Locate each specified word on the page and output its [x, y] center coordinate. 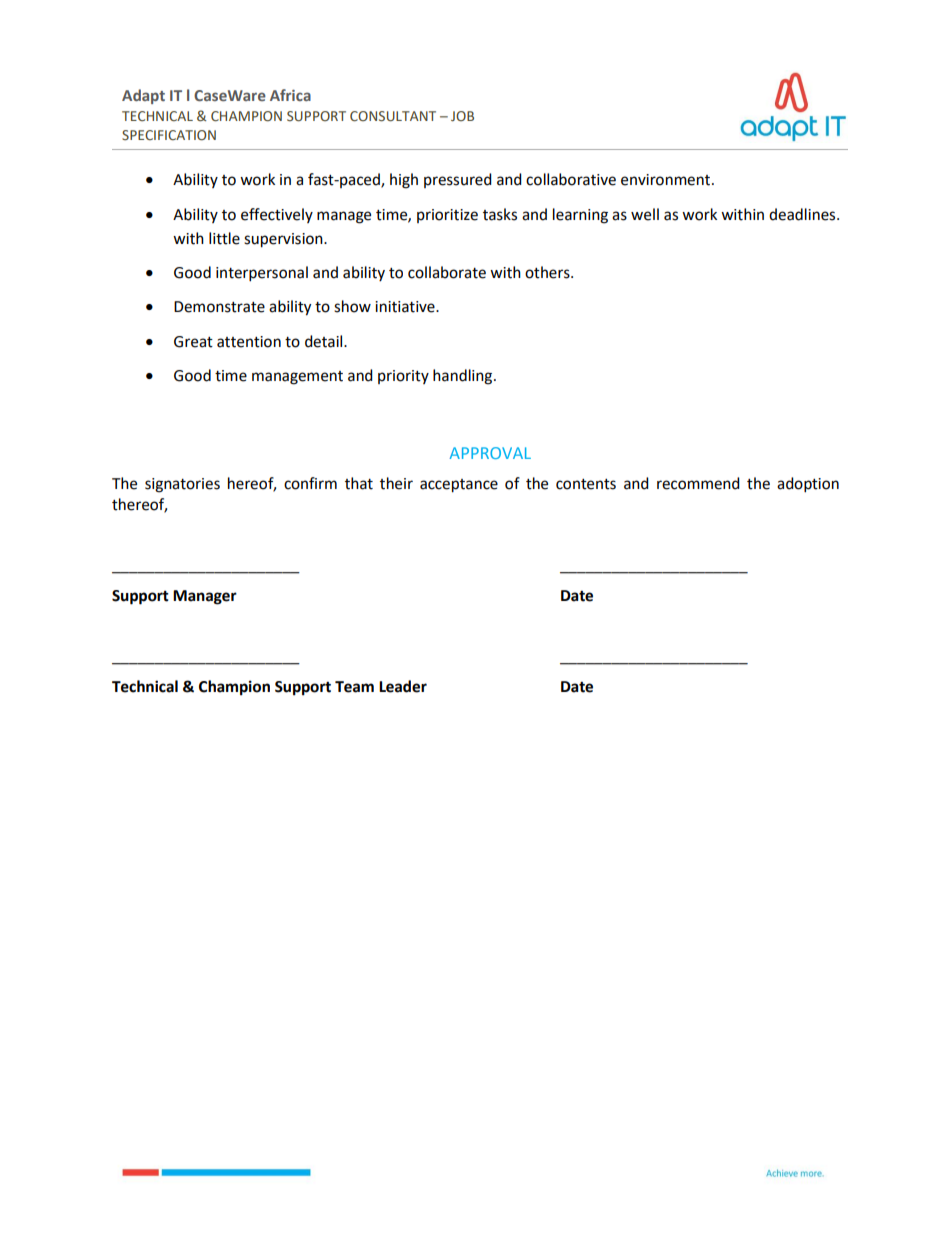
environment [667, 180]
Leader [403, 686]
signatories [182, 485]
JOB [462, 116]
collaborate [447, 272]
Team [354, 687]
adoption [808, 485]
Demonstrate [219, 307]
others [548, 272]
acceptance [459, 486]
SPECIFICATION [169, 135]
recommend [698, 483]
